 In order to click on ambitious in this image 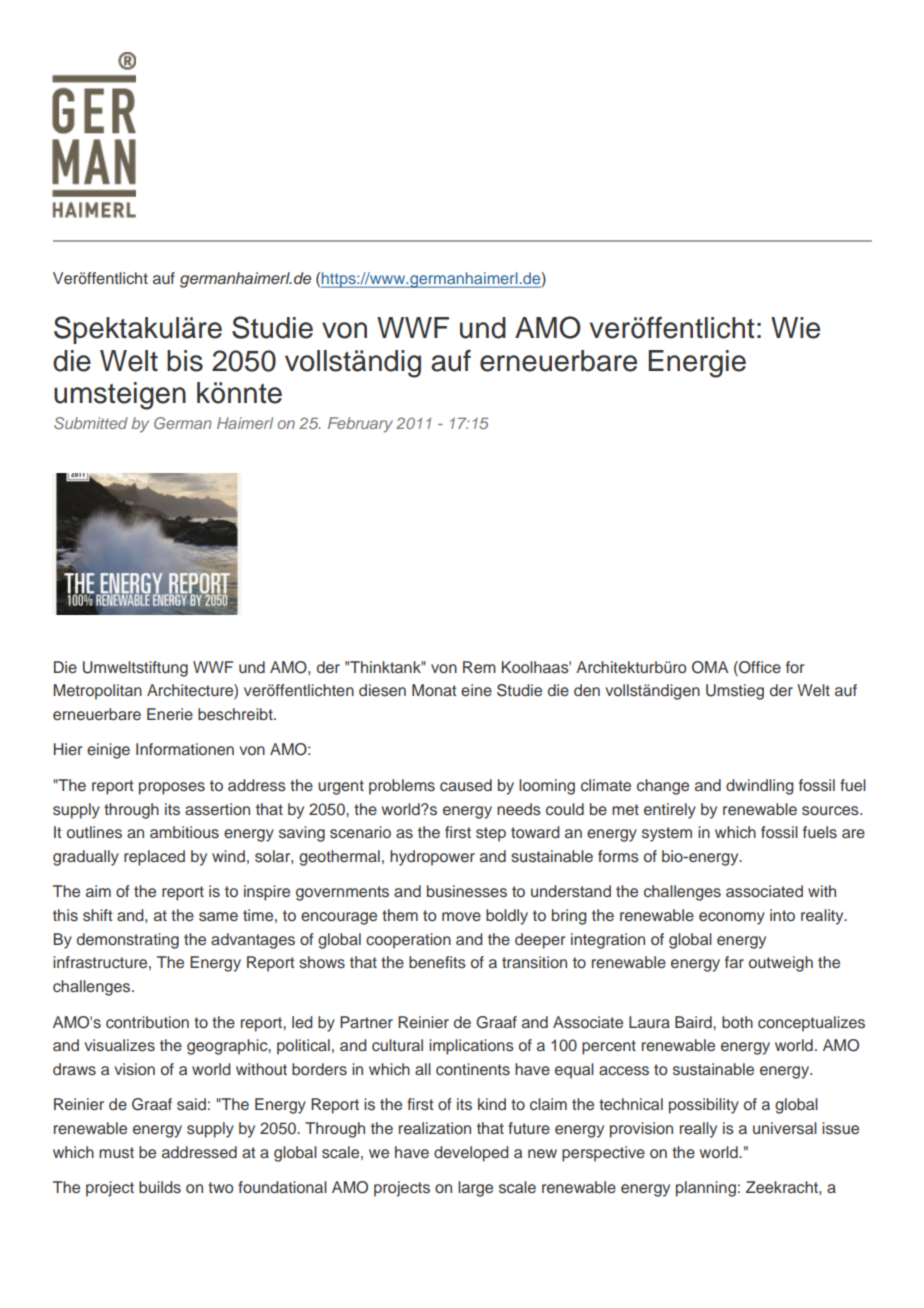, I will do `click(184, 832)`.
